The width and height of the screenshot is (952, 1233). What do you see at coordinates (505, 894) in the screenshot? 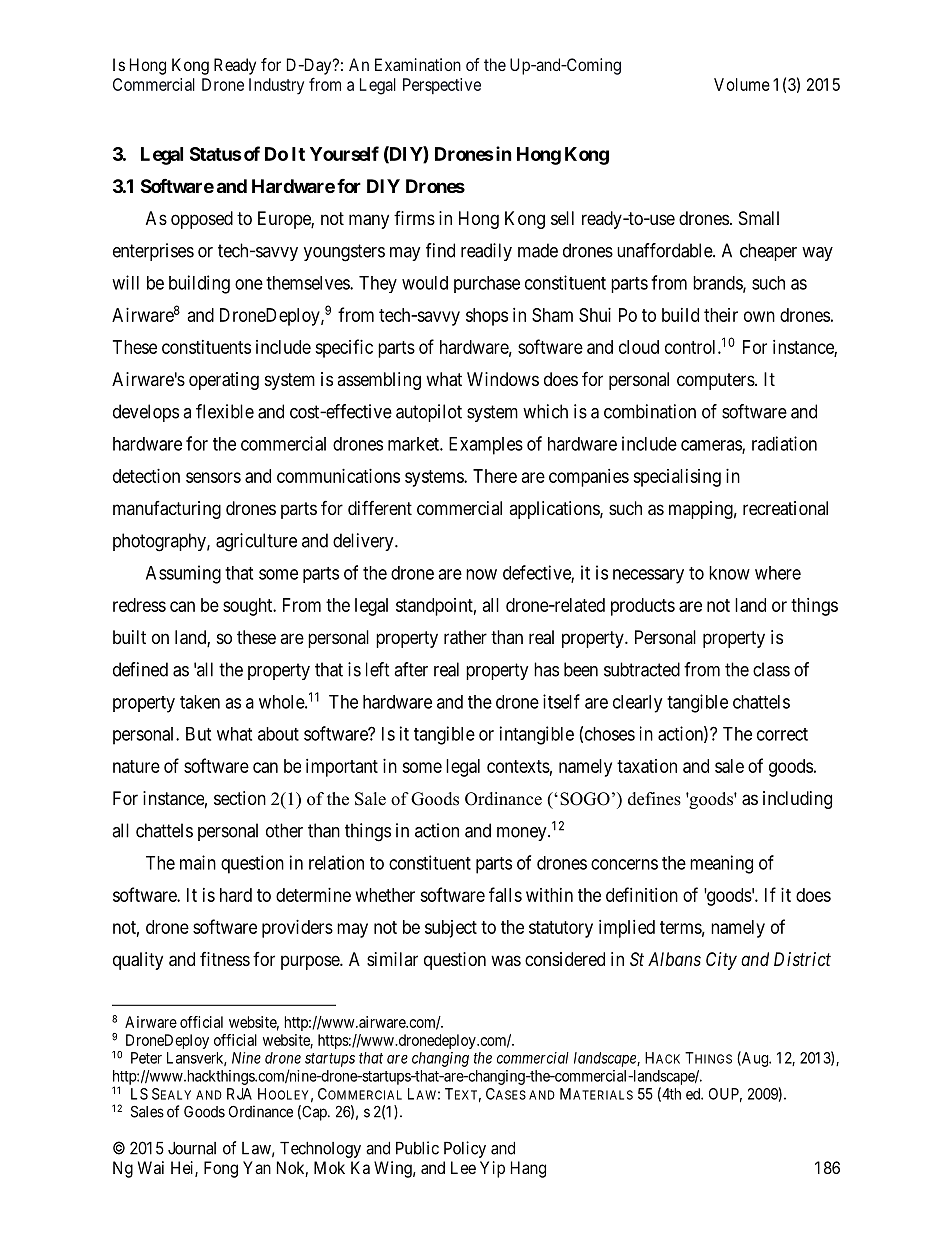
I see `falls` at bounding box center [505, 894].
